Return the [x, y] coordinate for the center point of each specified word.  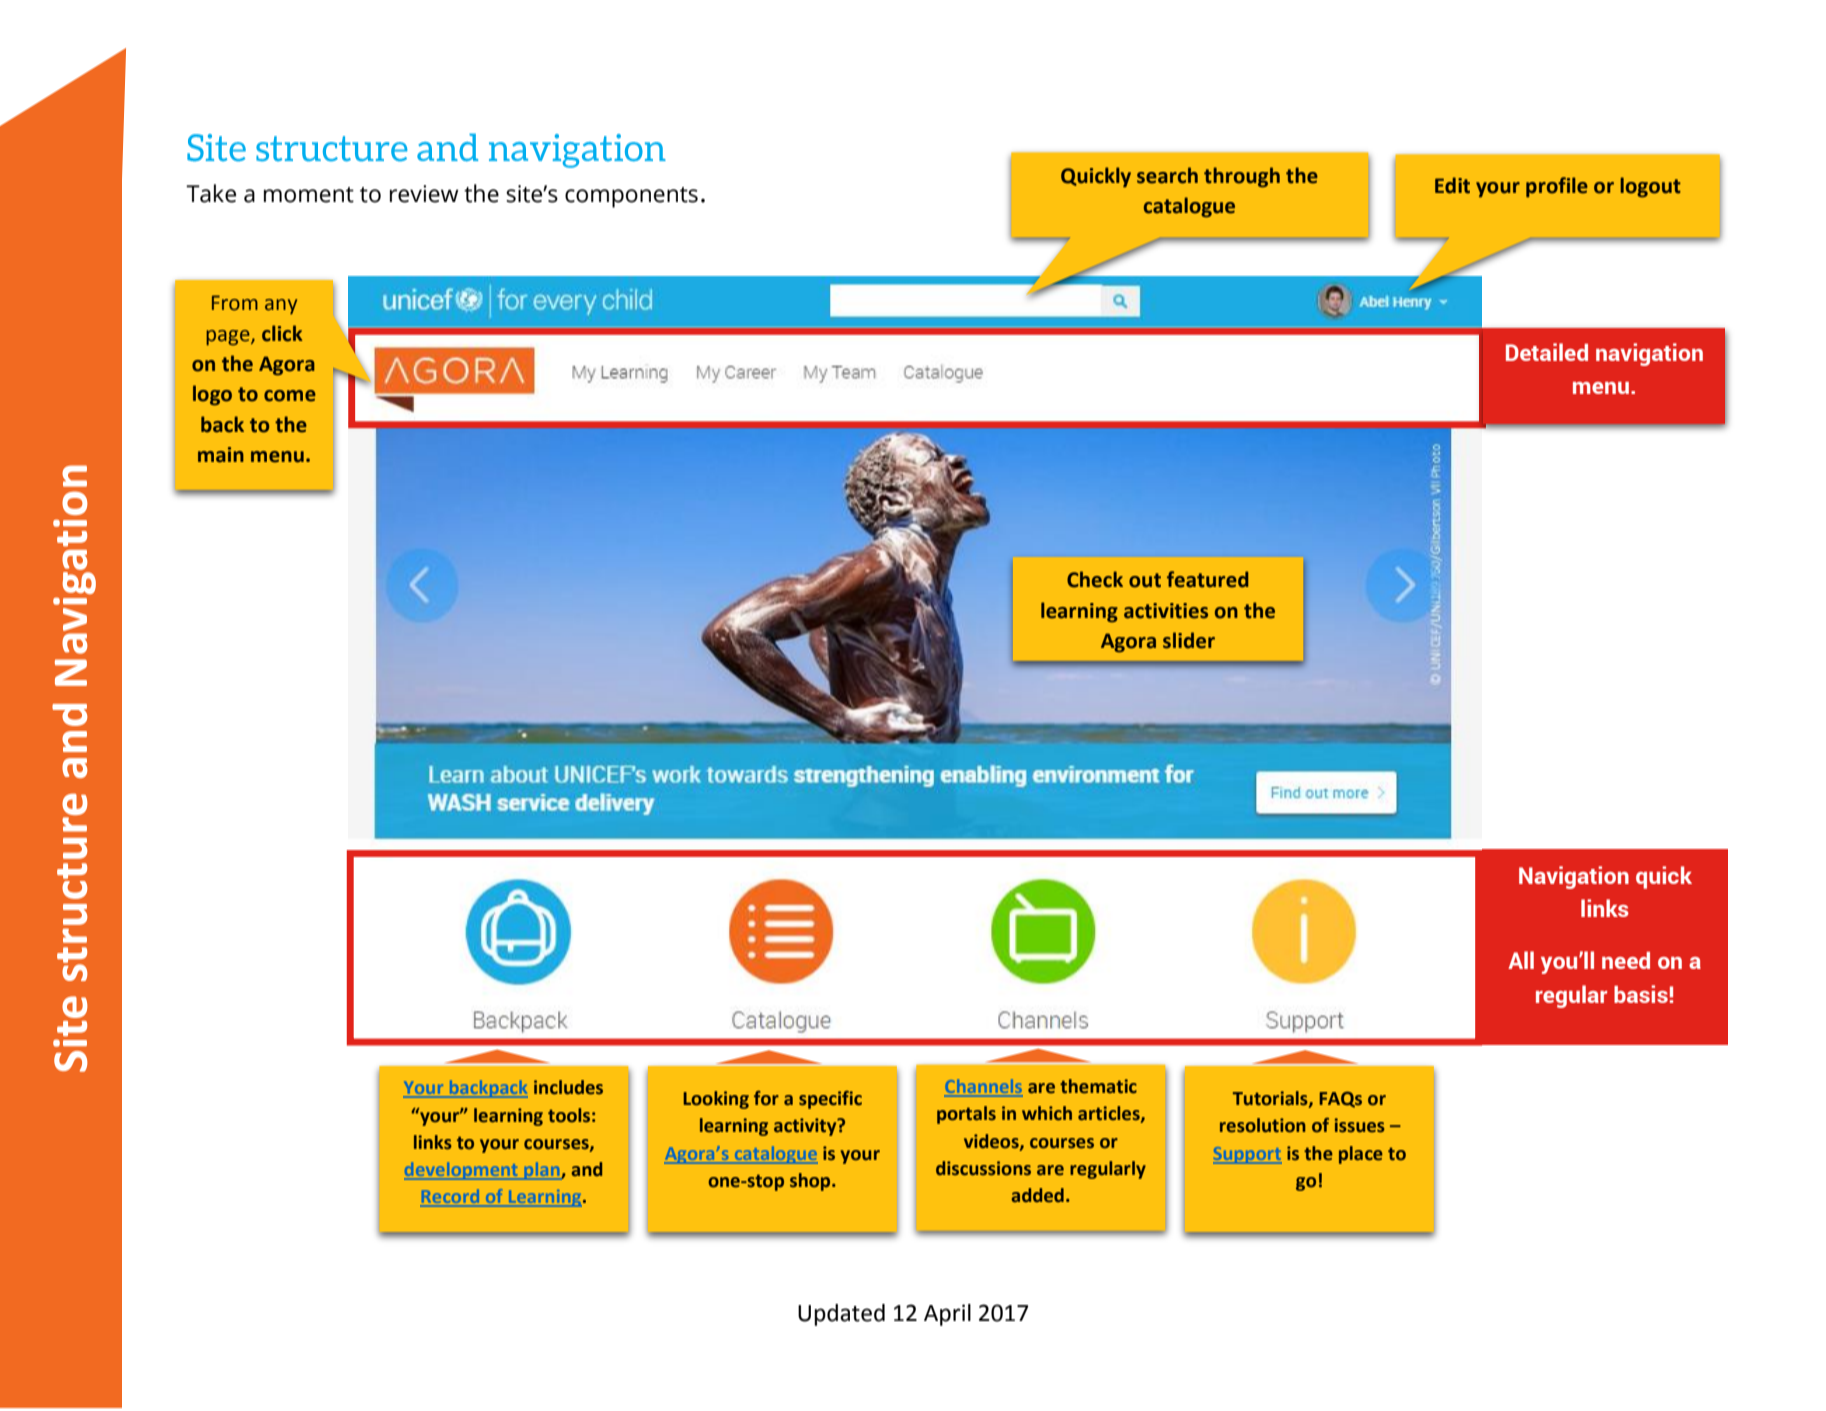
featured [1207, 579]
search [1167, 175]
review [424, 194]
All [1521, 960]
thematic [1098, 1086]
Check [1095, 579]
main [221, 455]
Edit [1452, 185]
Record [451, 1197]
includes [568, 1087]
